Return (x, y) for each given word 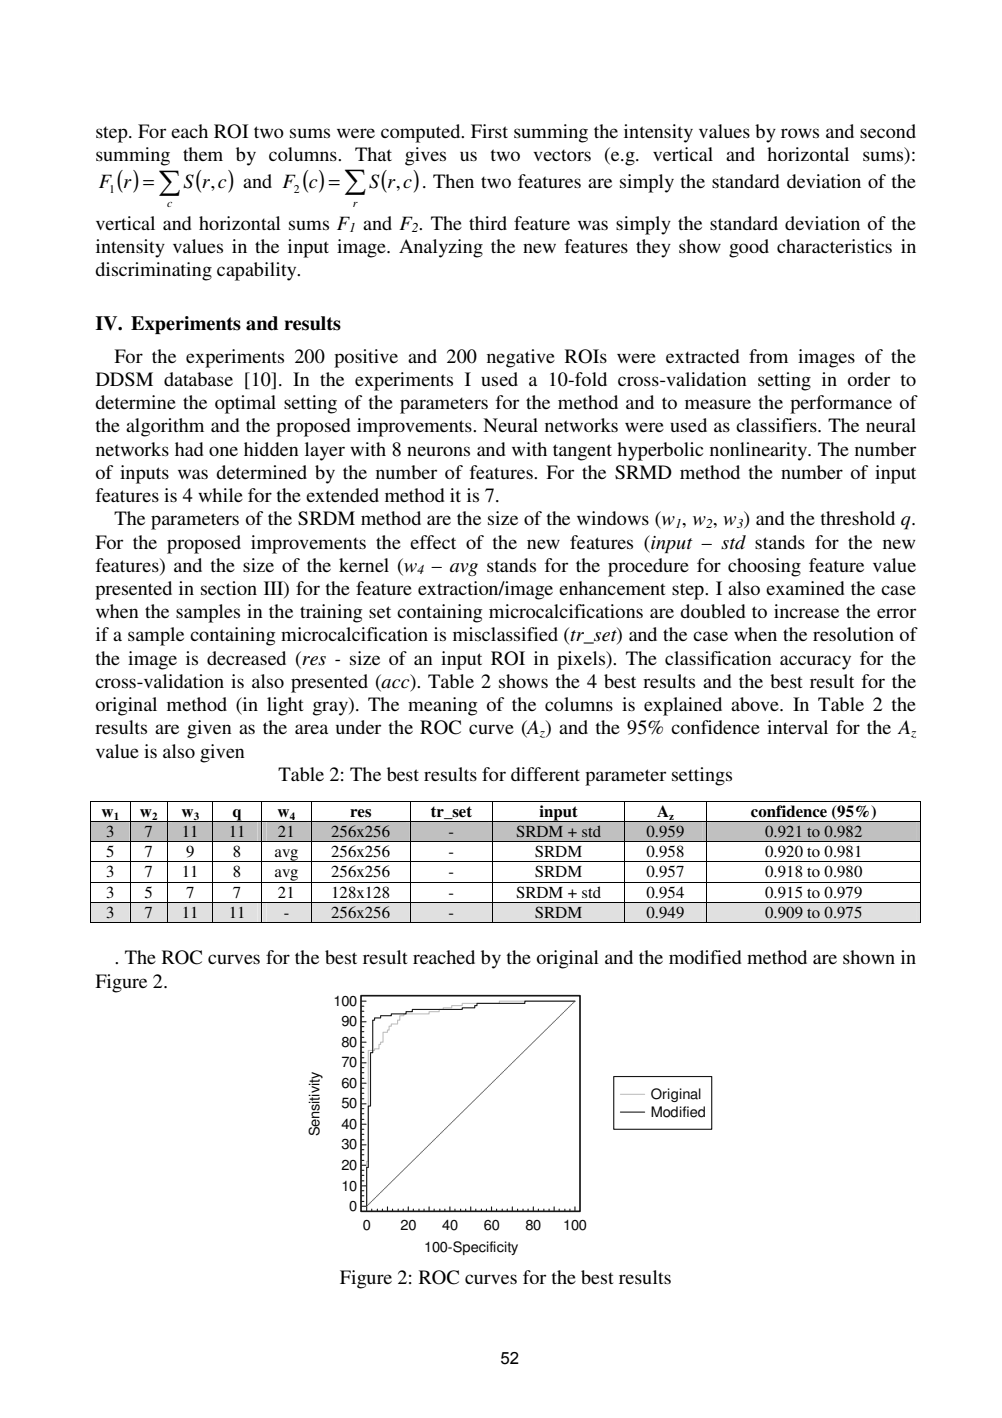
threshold (857, 518)
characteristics (834, 246)
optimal (245, 404)
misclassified (505, 634)
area (311, 729)
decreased (246, 658)
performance (841, 404)
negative (521, 358)
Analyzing (441, 248)
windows (613, 518)
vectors (562, 155)
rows (800, 133)
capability (258, 271)
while (220, 495)
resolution (853, 634)
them (203, 154)
